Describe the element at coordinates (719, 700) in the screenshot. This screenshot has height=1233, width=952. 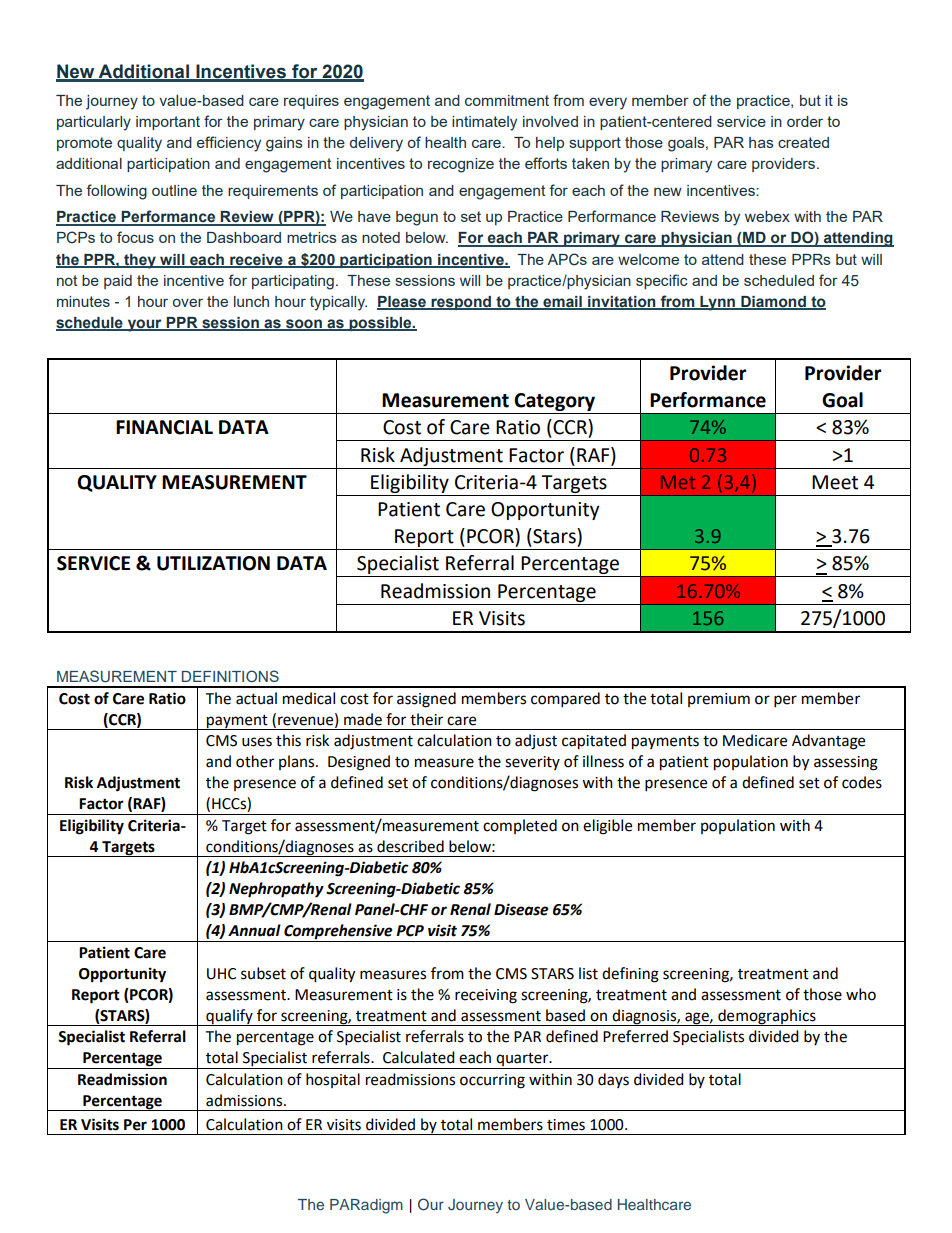
I see `premium` at that location.
